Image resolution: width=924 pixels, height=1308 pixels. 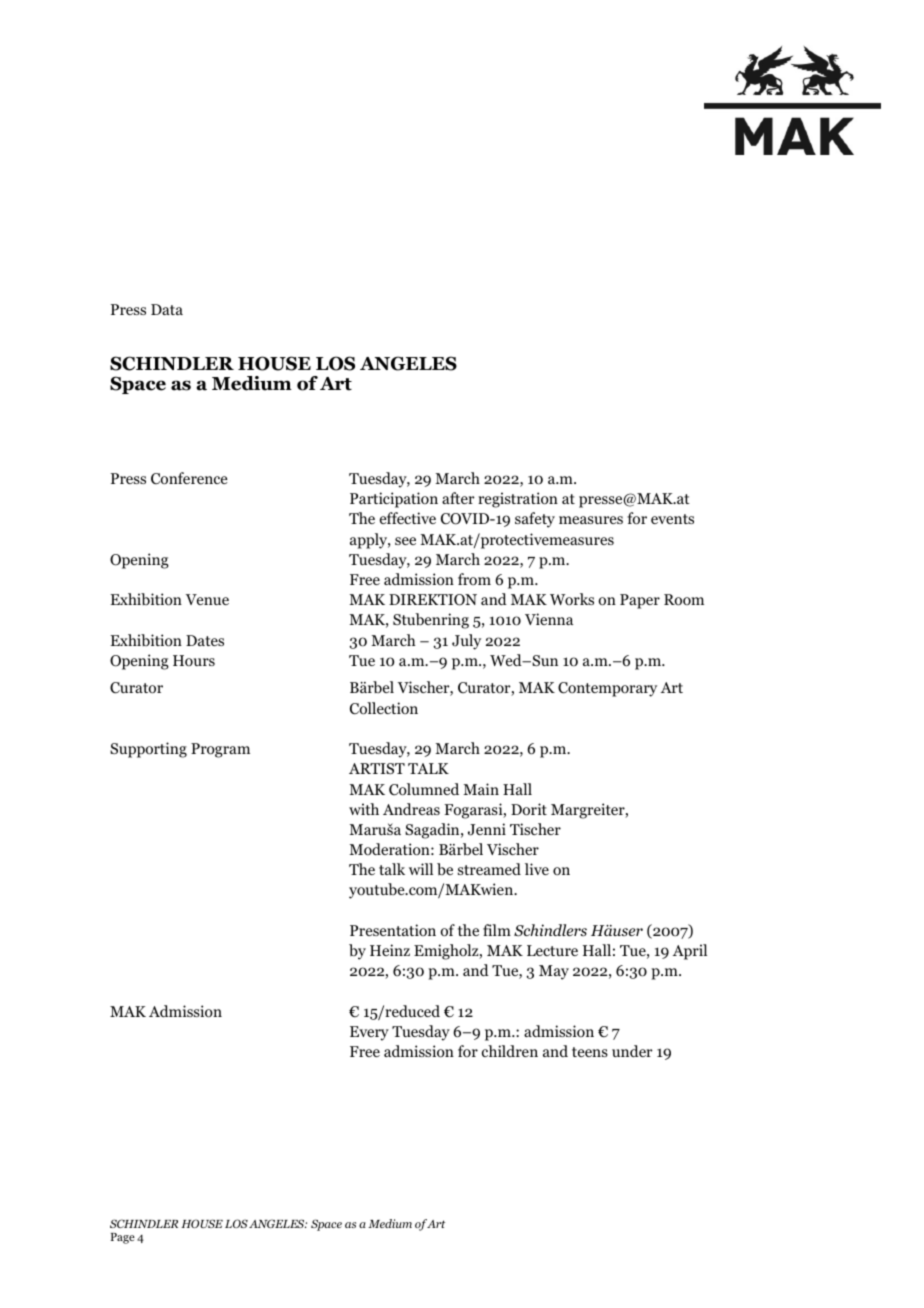 I want to click on Program, so click(x=220, y=750).
